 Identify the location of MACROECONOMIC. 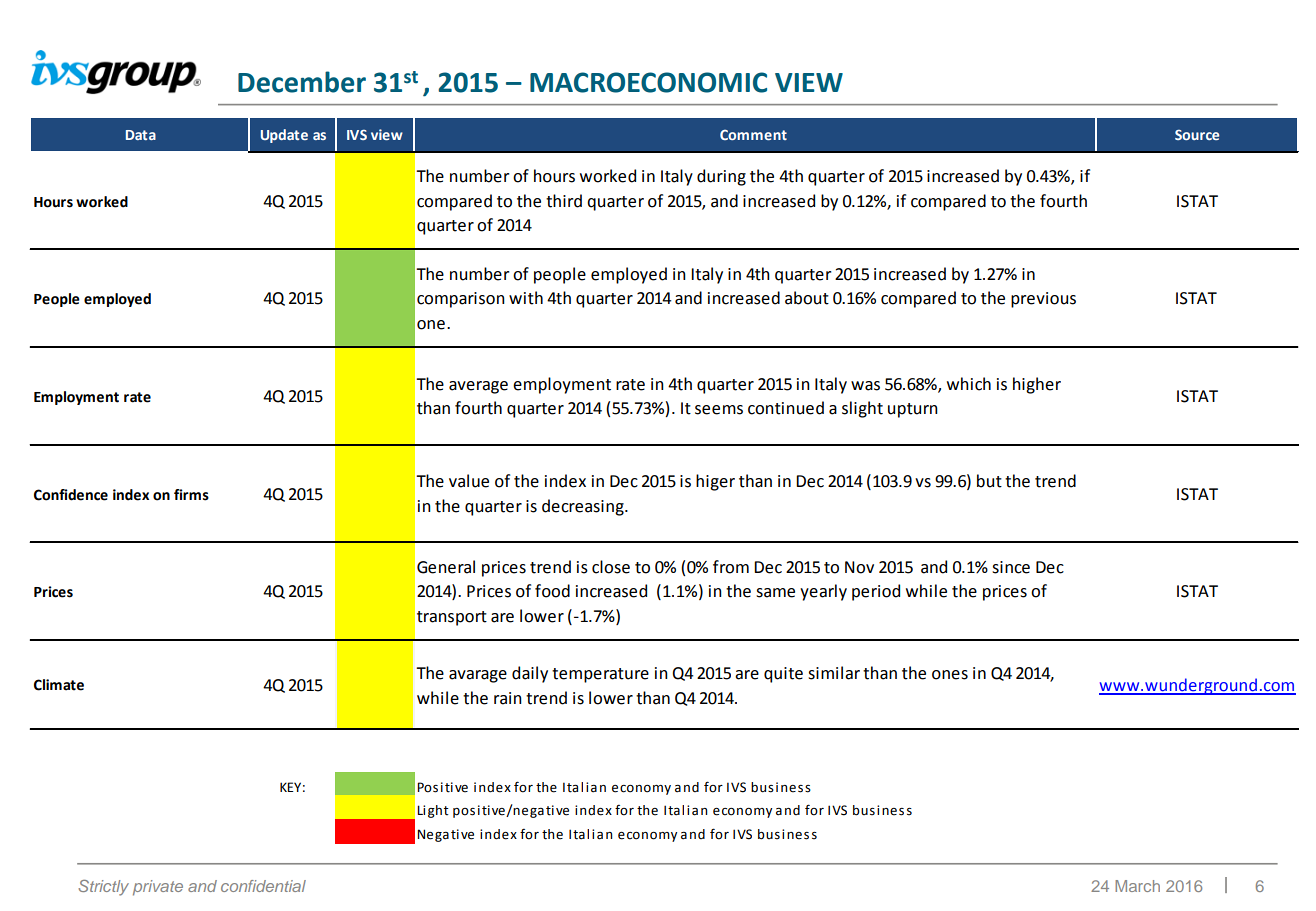
(648, 82).
